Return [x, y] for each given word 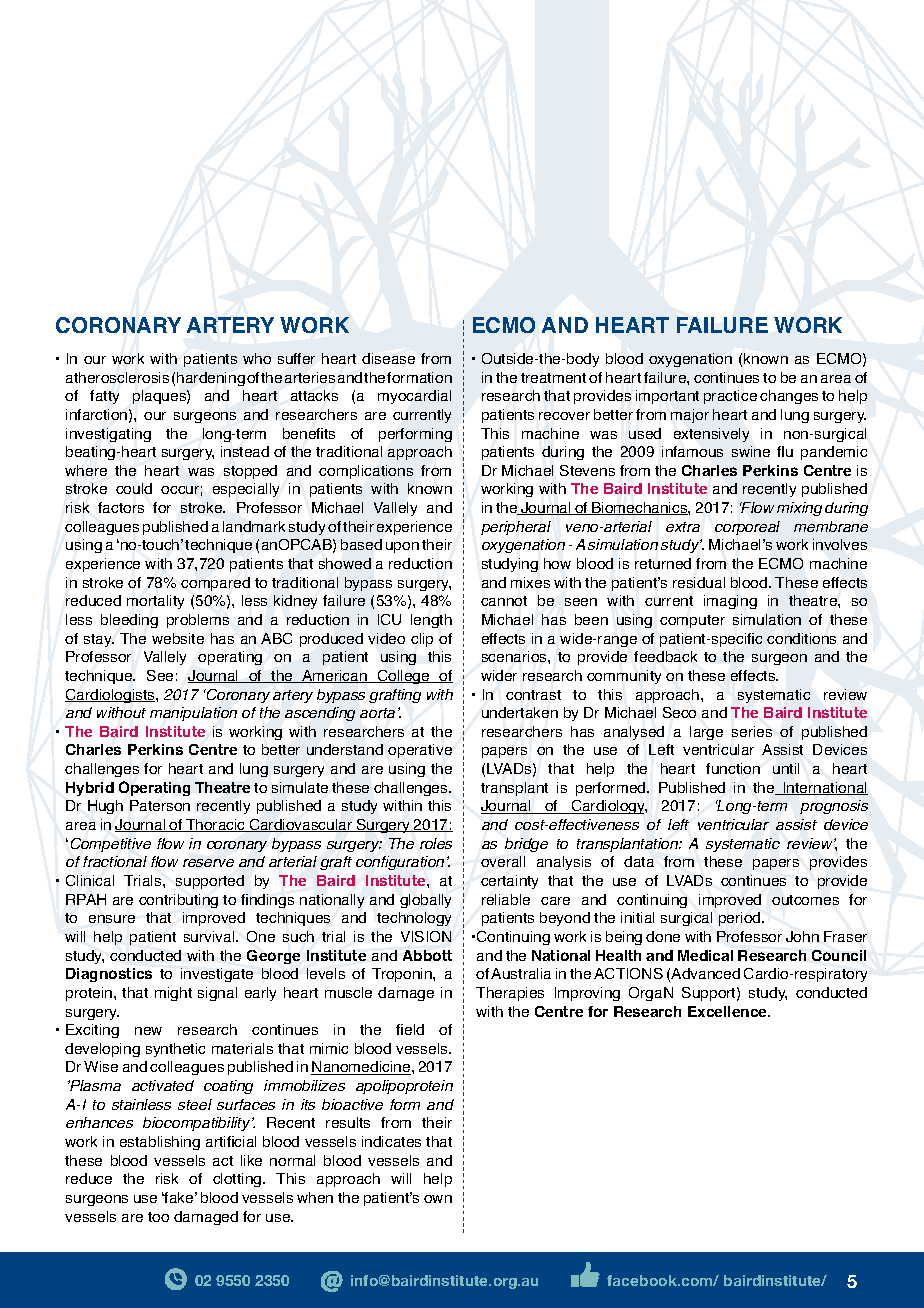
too [158, 1217]
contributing [178, 901]
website [178, 638]
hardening [211, 379]
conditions [801, 638]
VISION [426, 936]
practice [730, 397]
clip [422, 640]
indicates [391, 1141]
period [741, 919]
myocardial [414, 397]
